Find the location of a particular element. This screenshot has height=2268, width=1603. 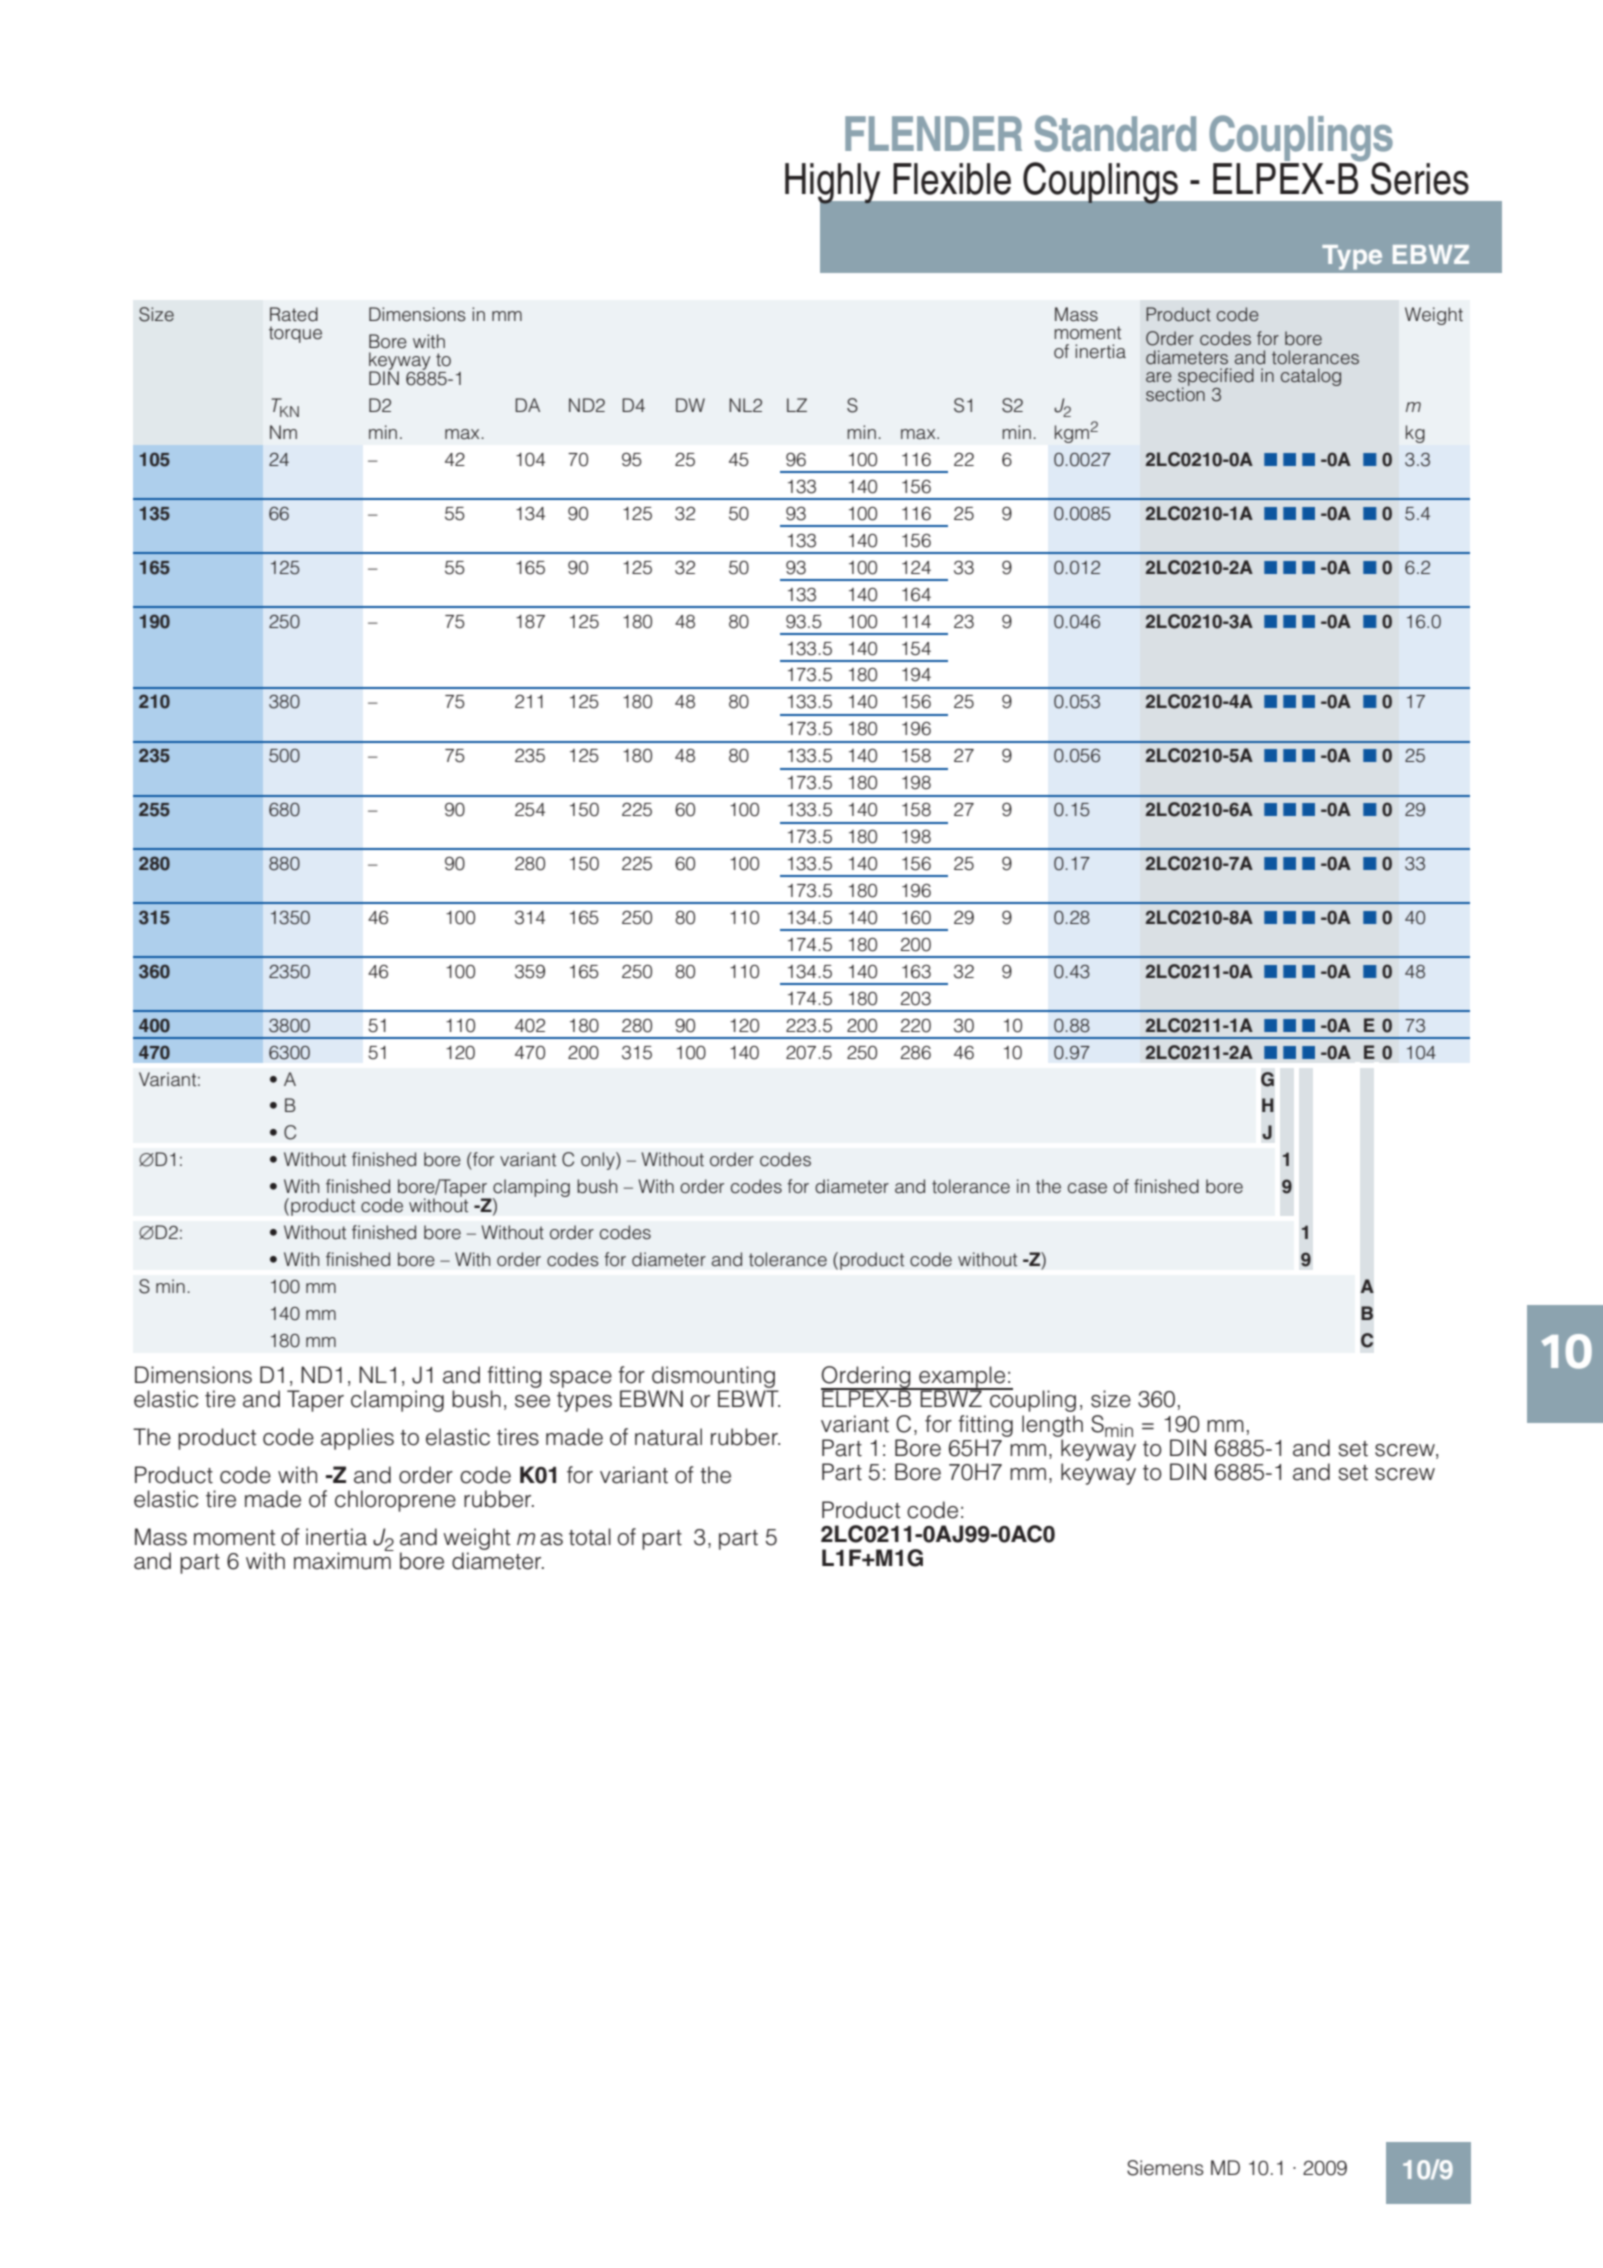

case is located at coordinates (1087, 1188).
